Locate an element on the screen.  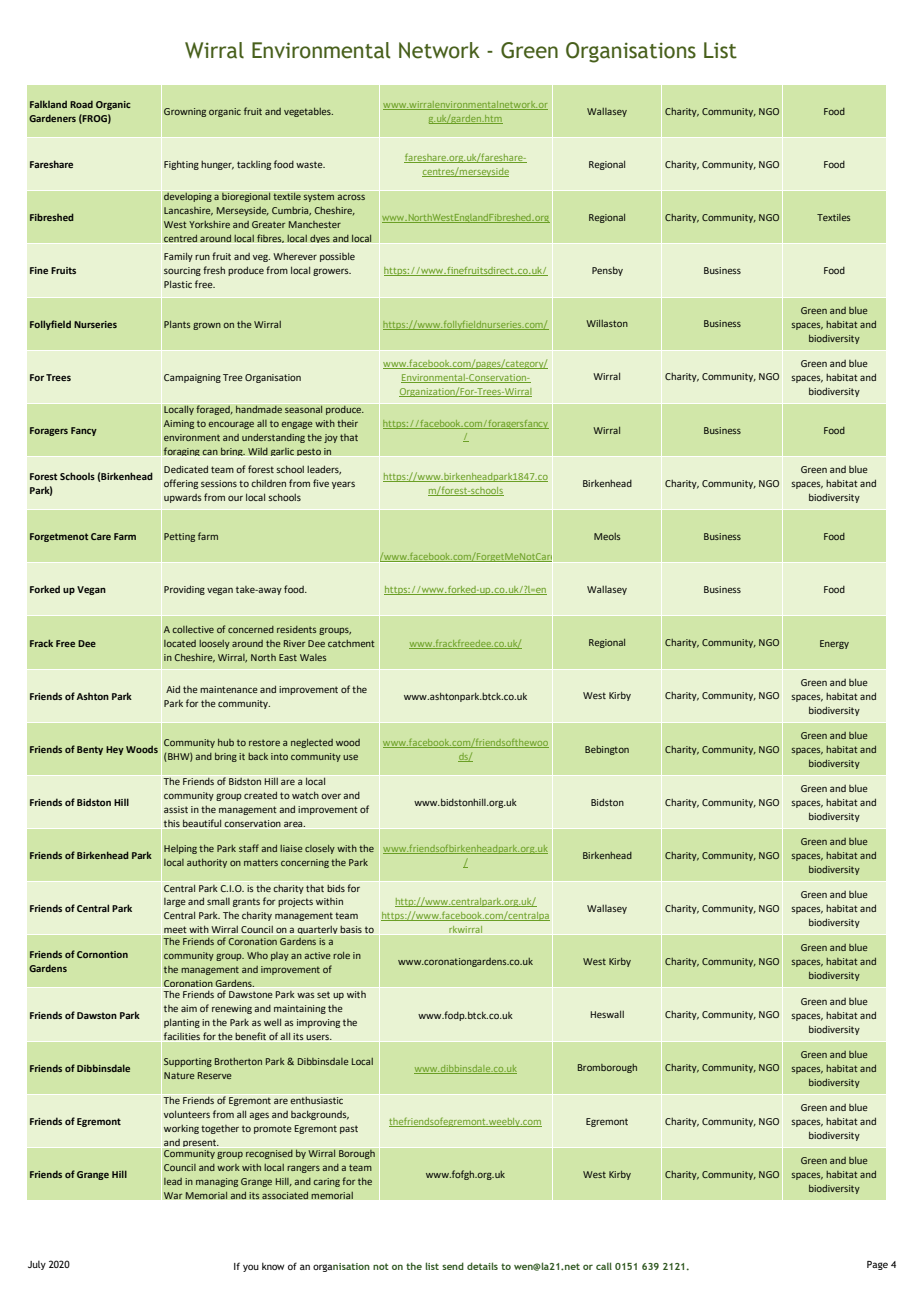
years is located at coordinates (343, 485).
